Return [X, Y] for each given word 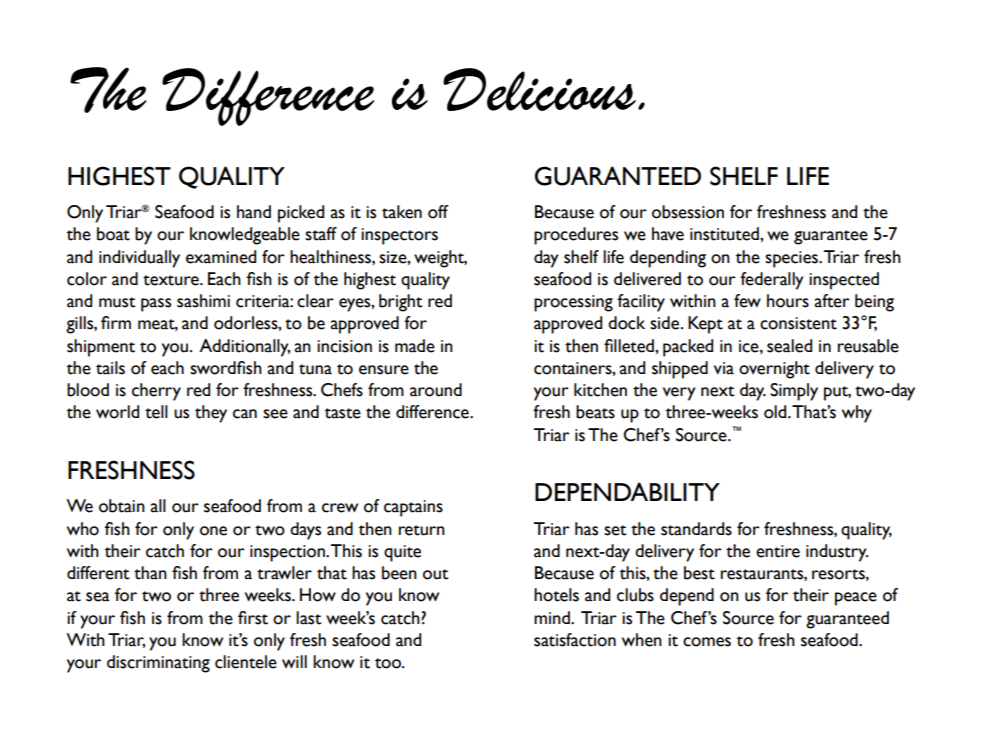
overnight [774, 370]
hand [254, 212]
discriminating [158, 664]
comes [707, 642]
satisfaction [575, 640]
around [436, 390]
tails [110, 368]
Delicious [539, 89]
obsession [688, 212]
